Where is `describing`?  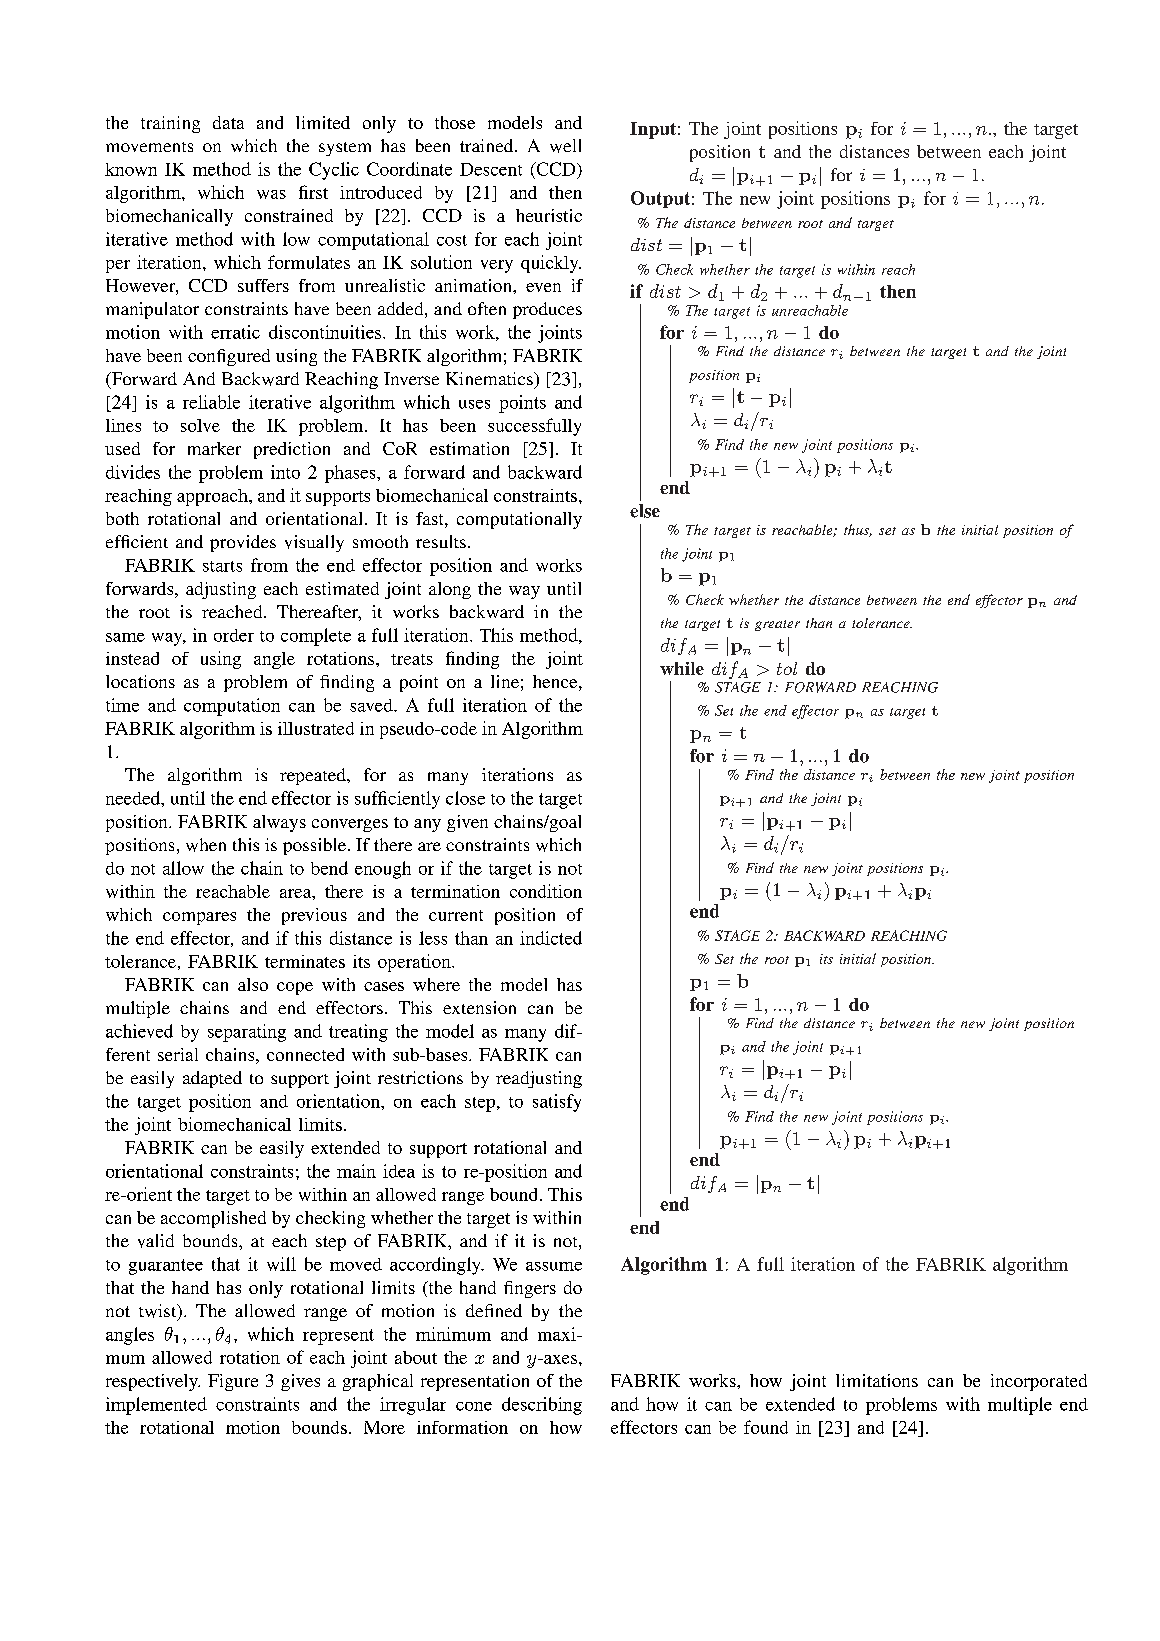
describing is located at coordinates (542, 1406).
